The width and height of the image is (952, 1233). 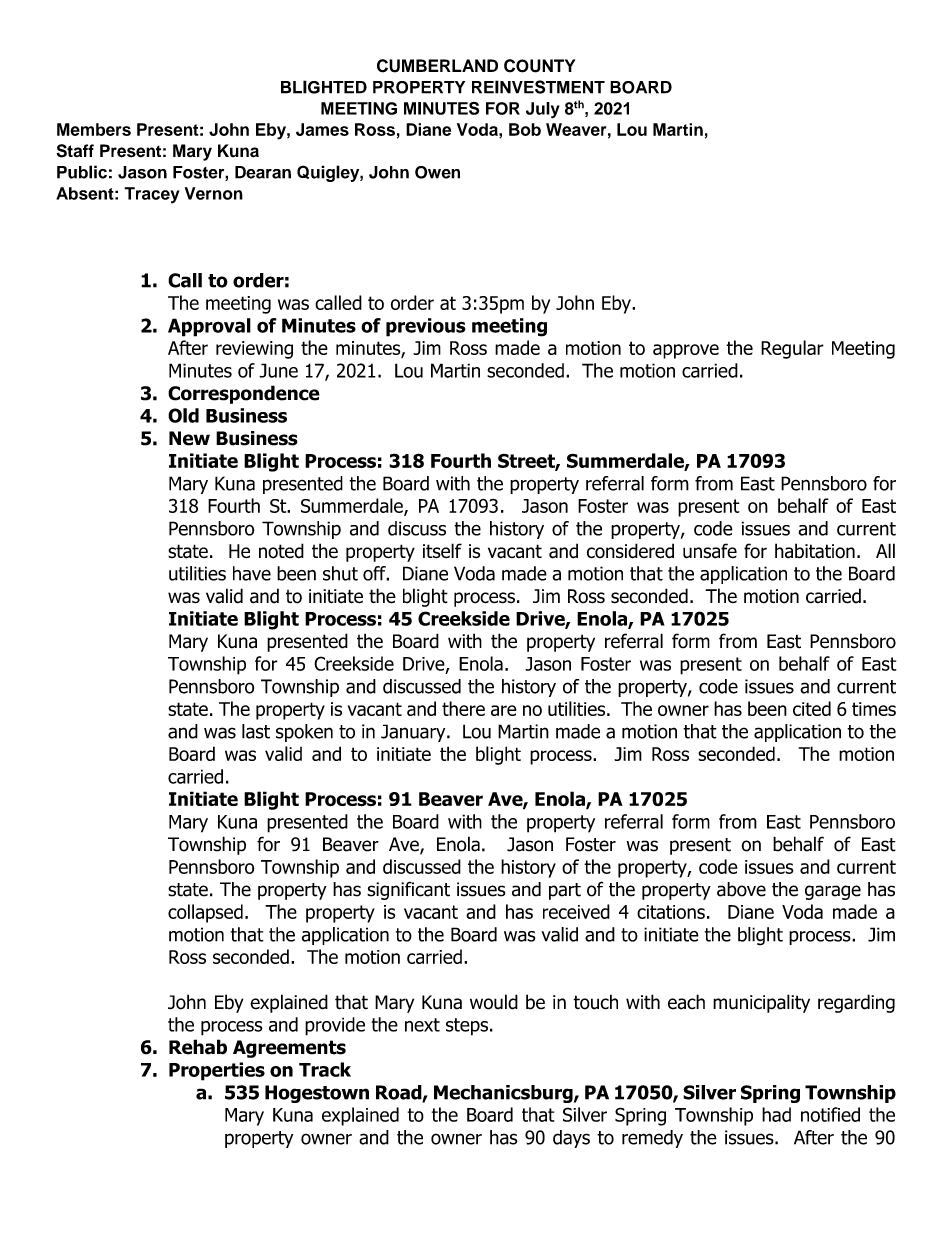 What do you see at coordinates (414, 733) in the image?
I see `January` at bounding box center [414, 733].
